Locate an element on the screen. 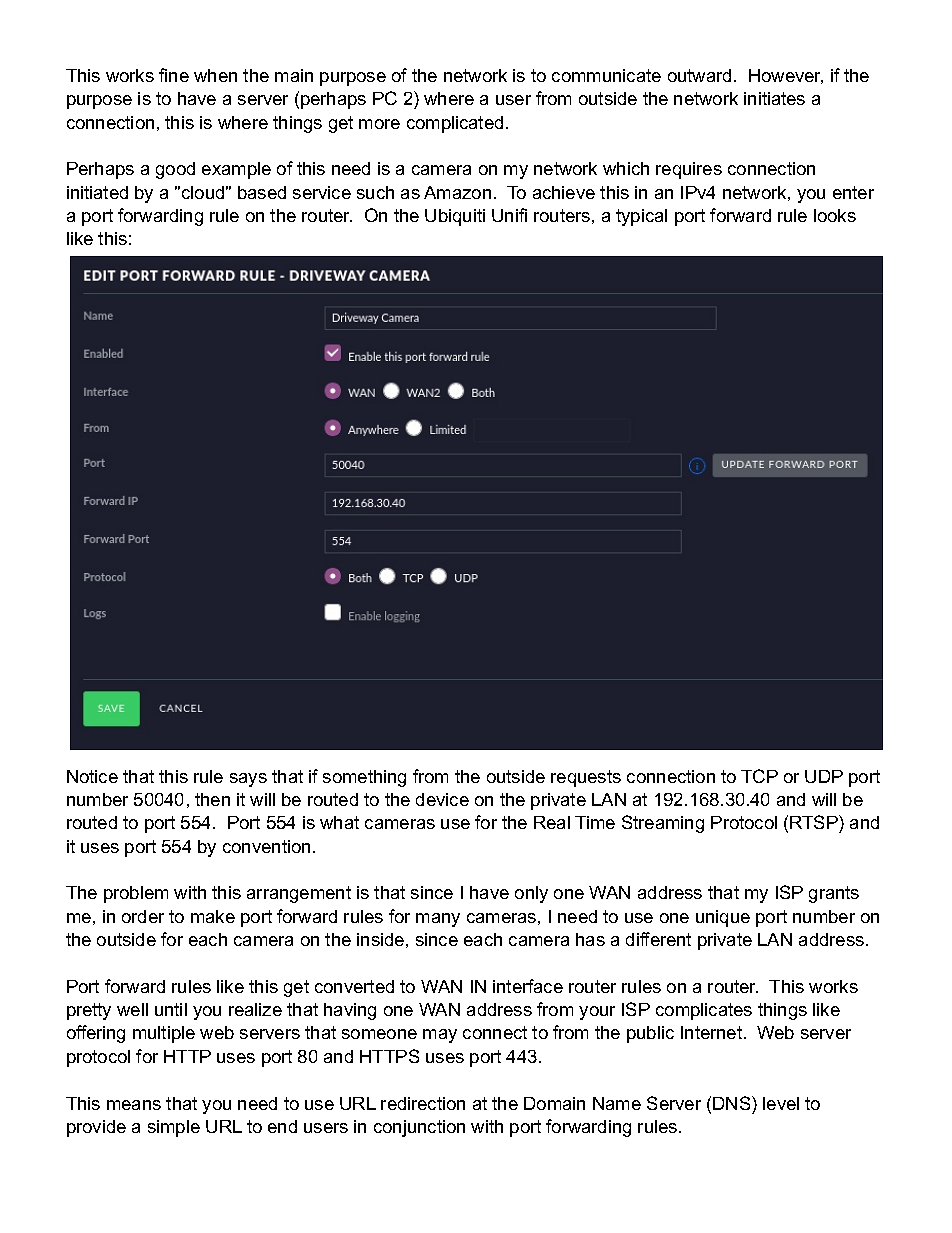 The image size is (952, 1233). complicated is located at coordinates (455, 124).
